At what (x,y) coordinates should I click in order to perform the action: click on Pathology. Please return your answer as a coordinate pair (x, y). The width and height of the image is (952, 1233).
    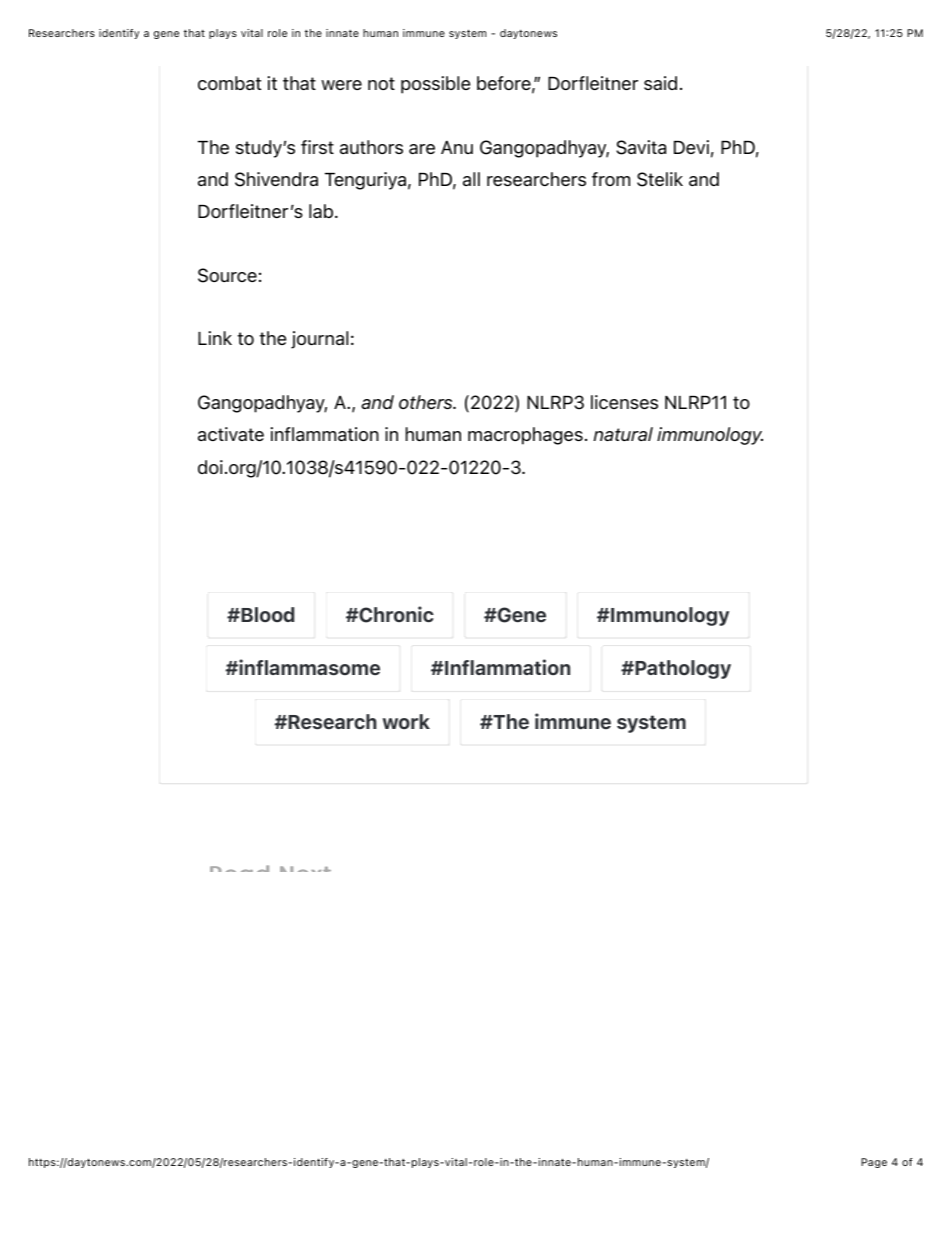
    Looking at the image, I should click on (682, 669).
